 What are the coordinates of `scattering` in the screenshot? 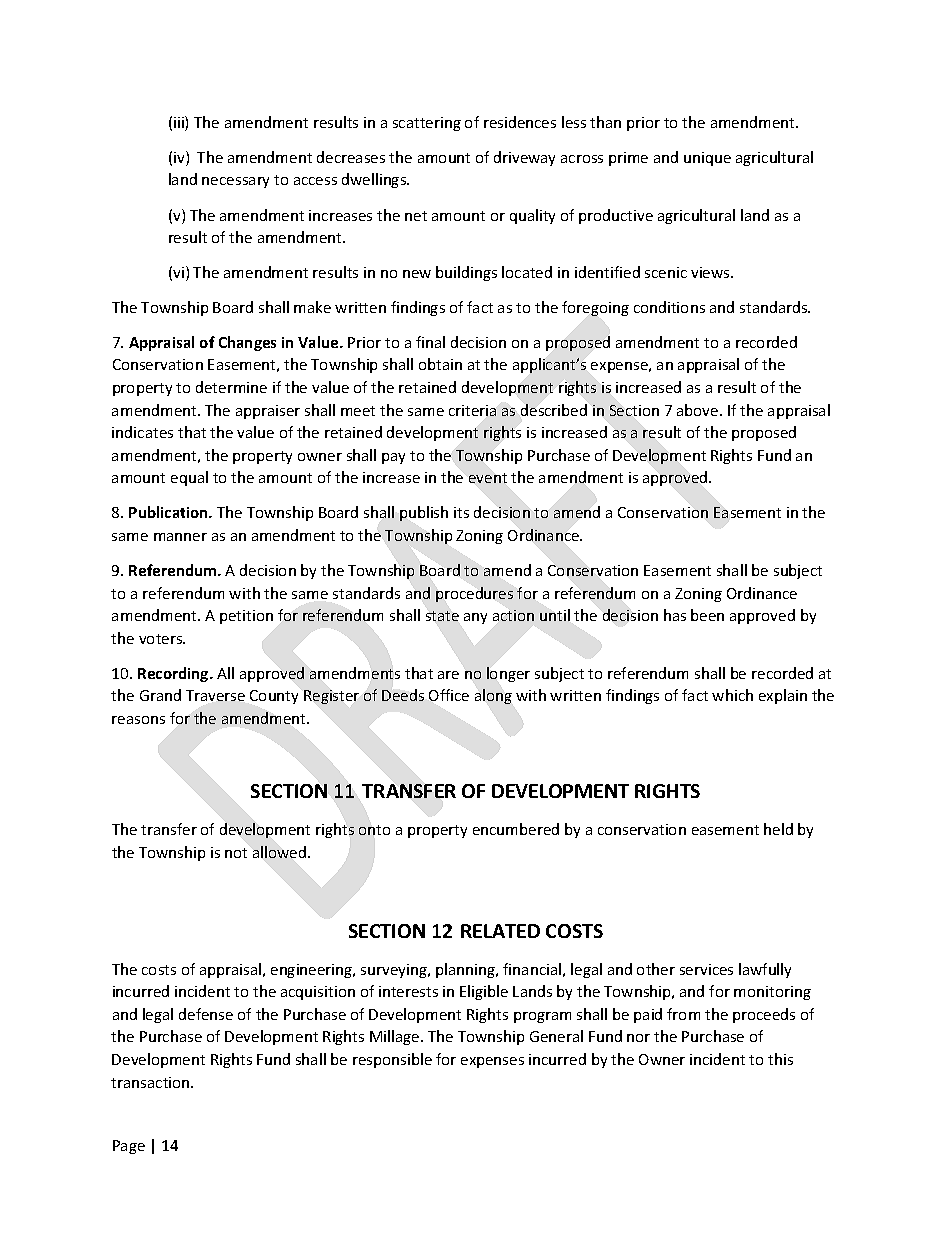 It's located at (427, 124).
